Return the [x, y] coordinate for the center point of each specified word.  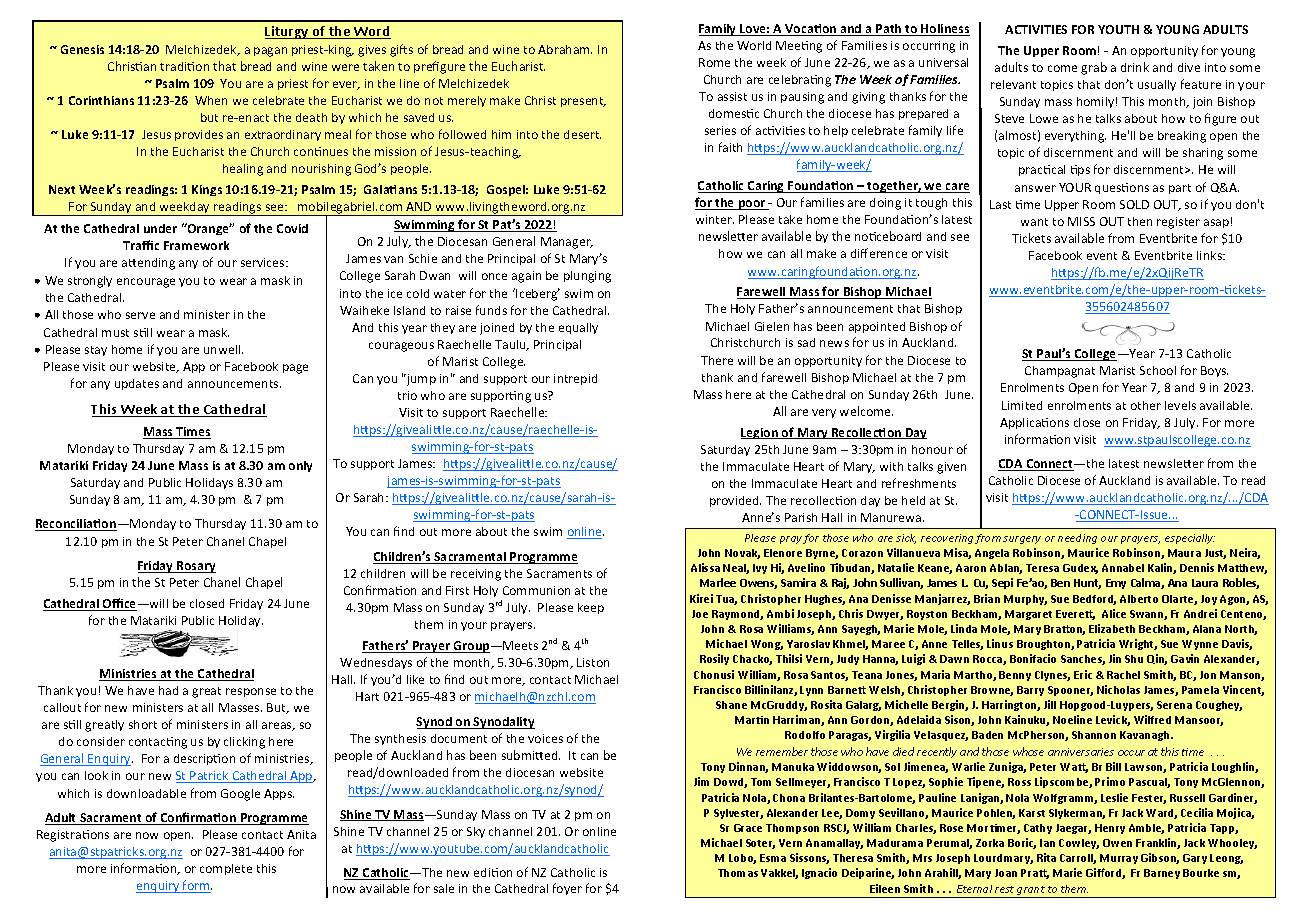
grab [1094, 68]
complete [226, 869]
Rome [714, 62]
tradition [184, 66]
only [300, 466]
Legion [760, 433]
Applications [1034, 423]
